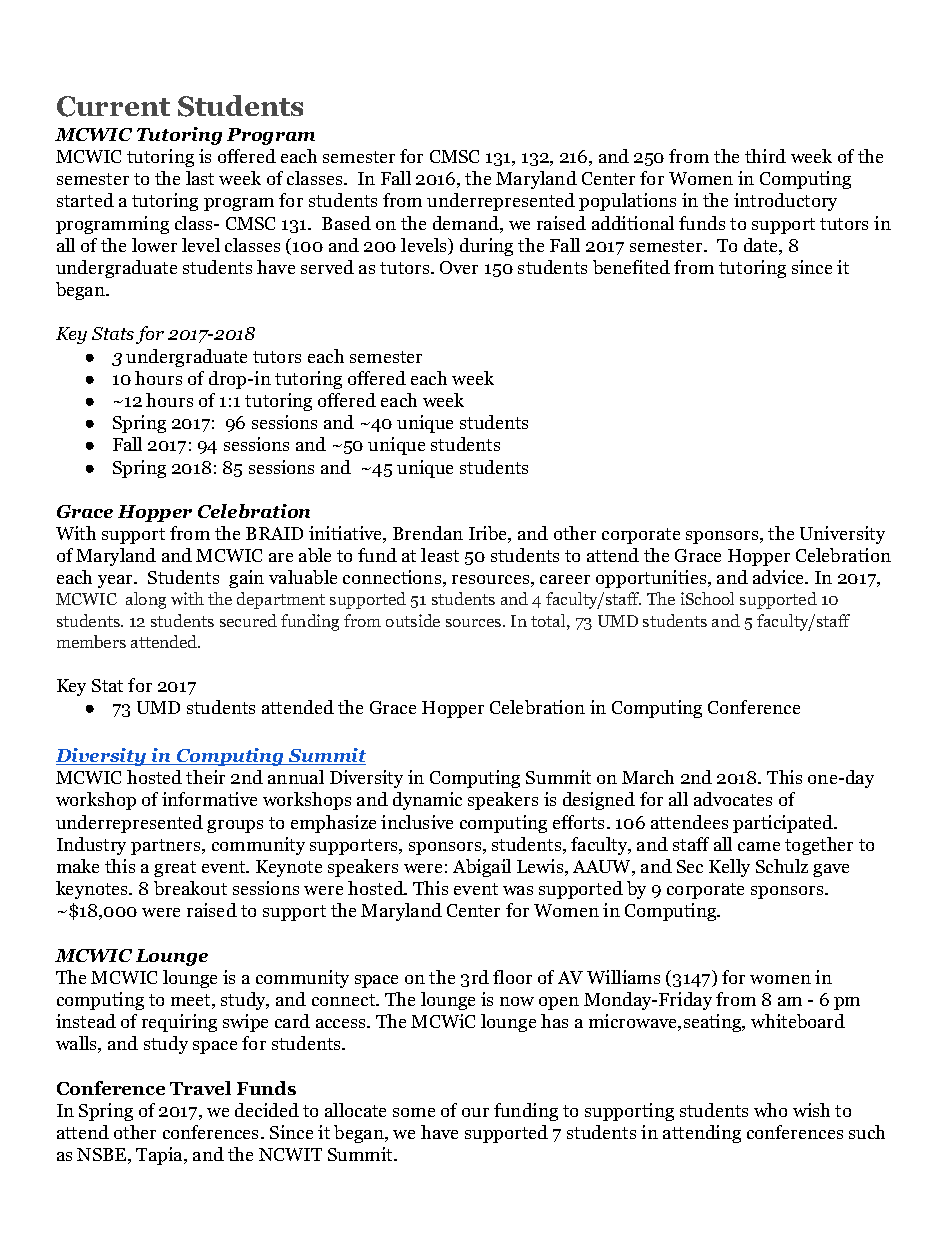 The image size is (952, 1233). I want to click on last, so click(200, 178).
